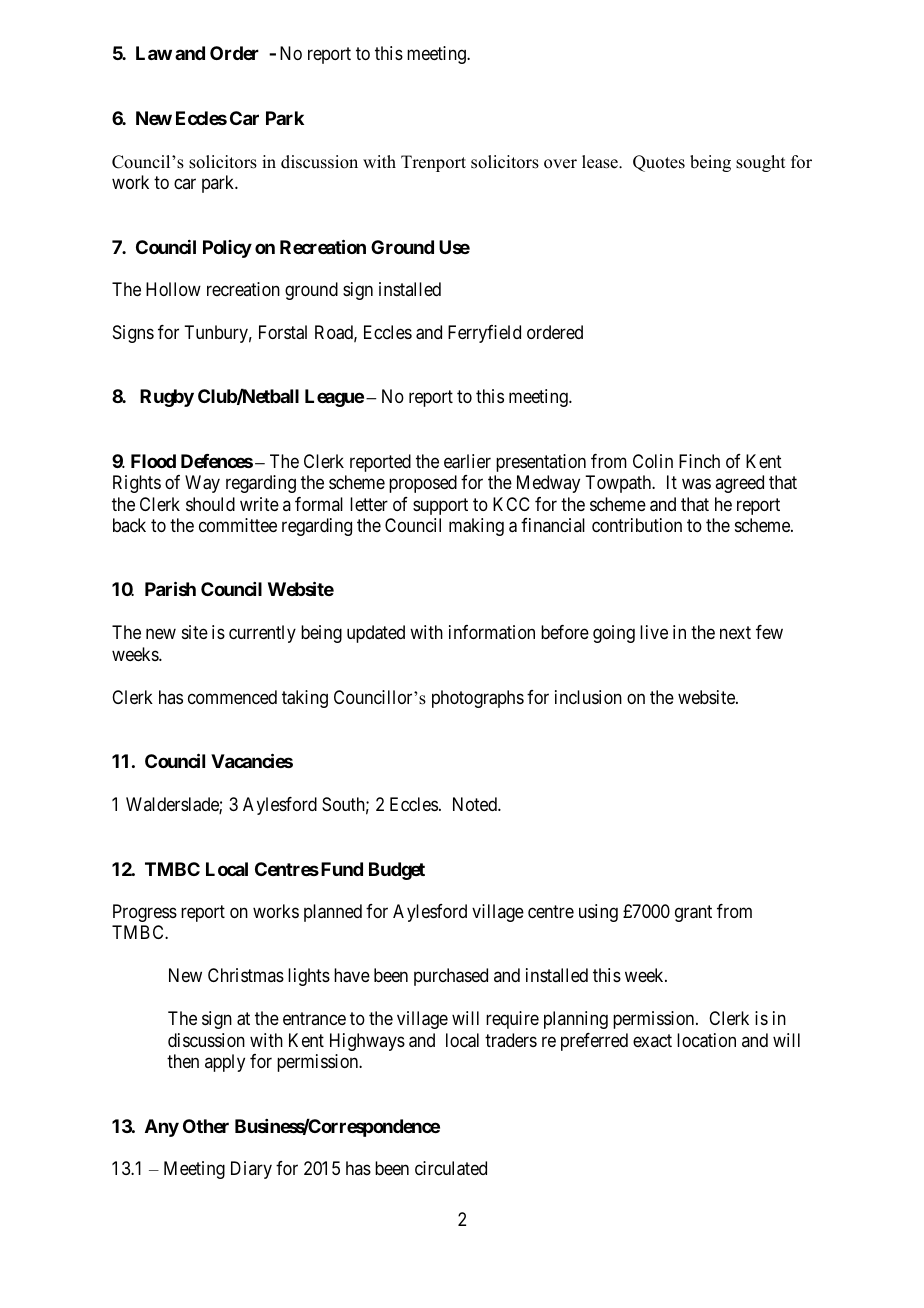  What do you see at coordinates (659, 163) in the screenshot?
I see `Quotes` at bounding box center [659, 163].
